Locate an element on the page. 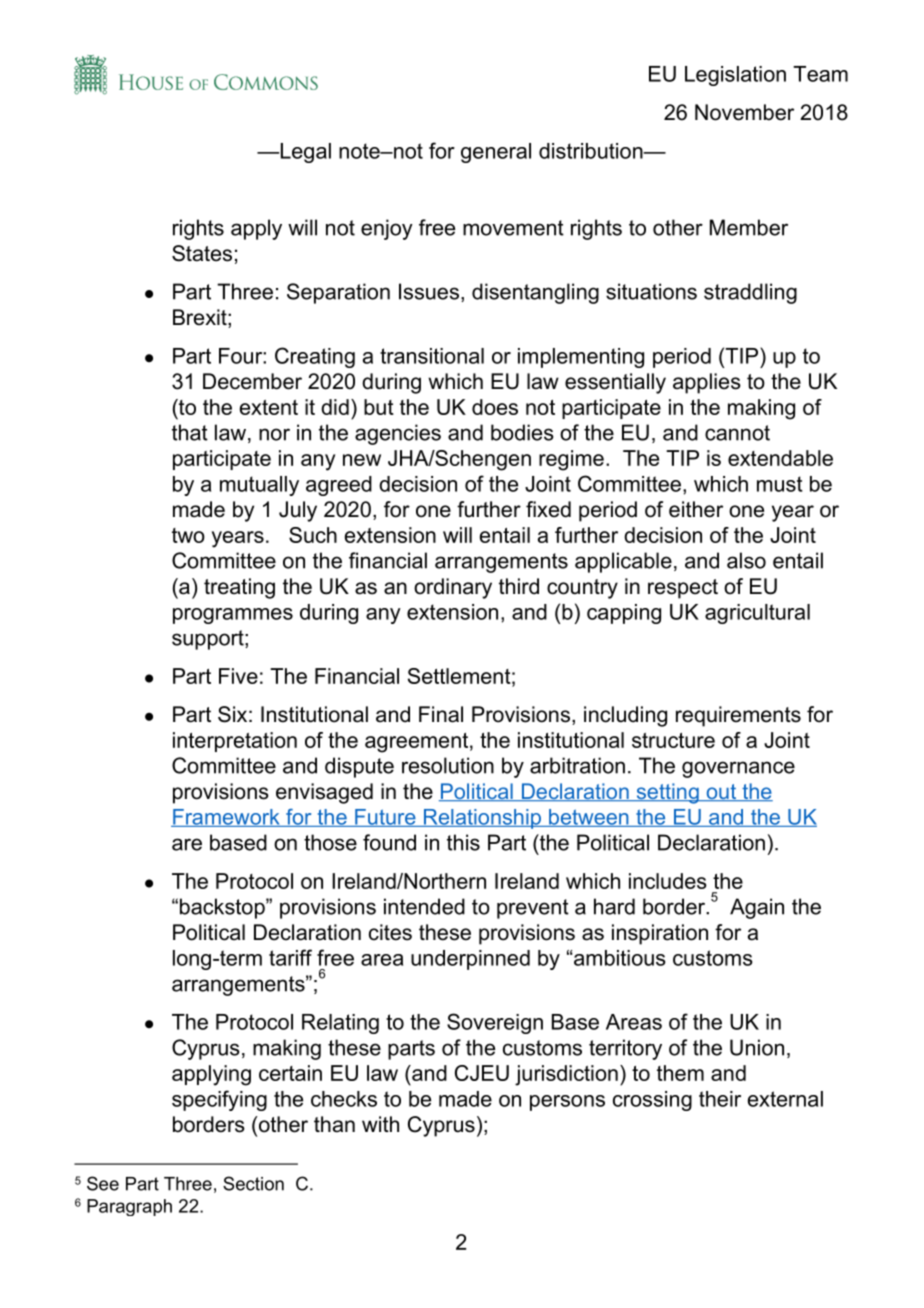  States is located at coordinates (202, 253).
